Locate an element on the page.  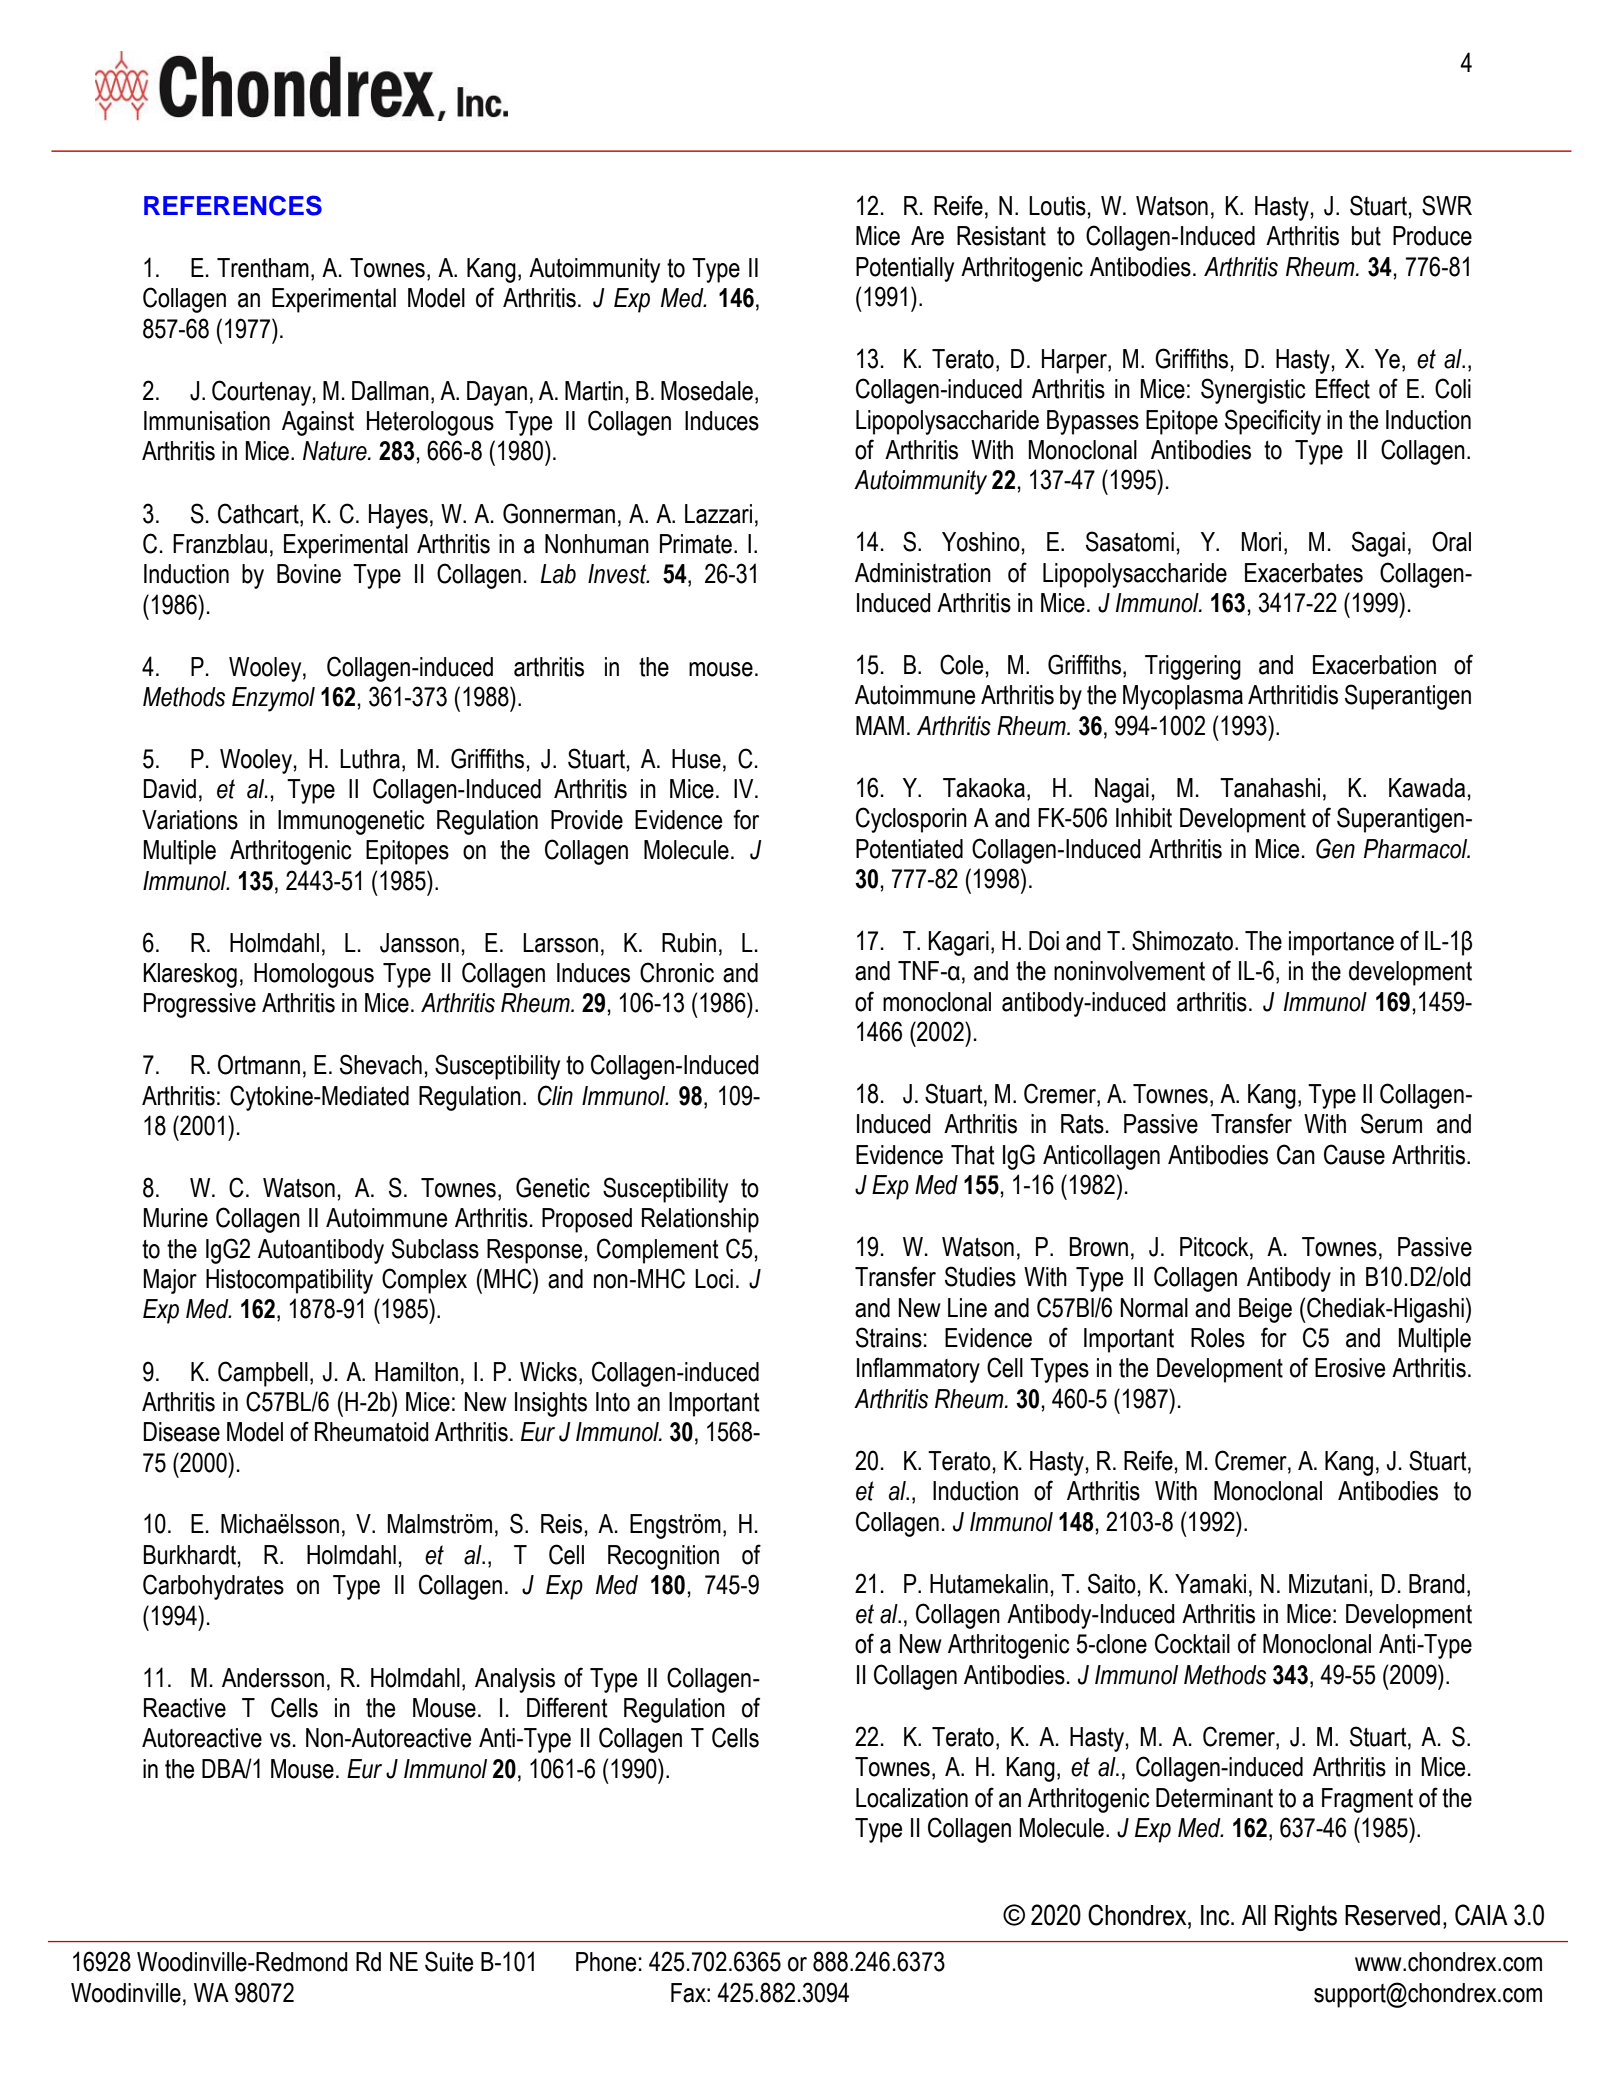
Administration is located at coordinates (923, 573).
